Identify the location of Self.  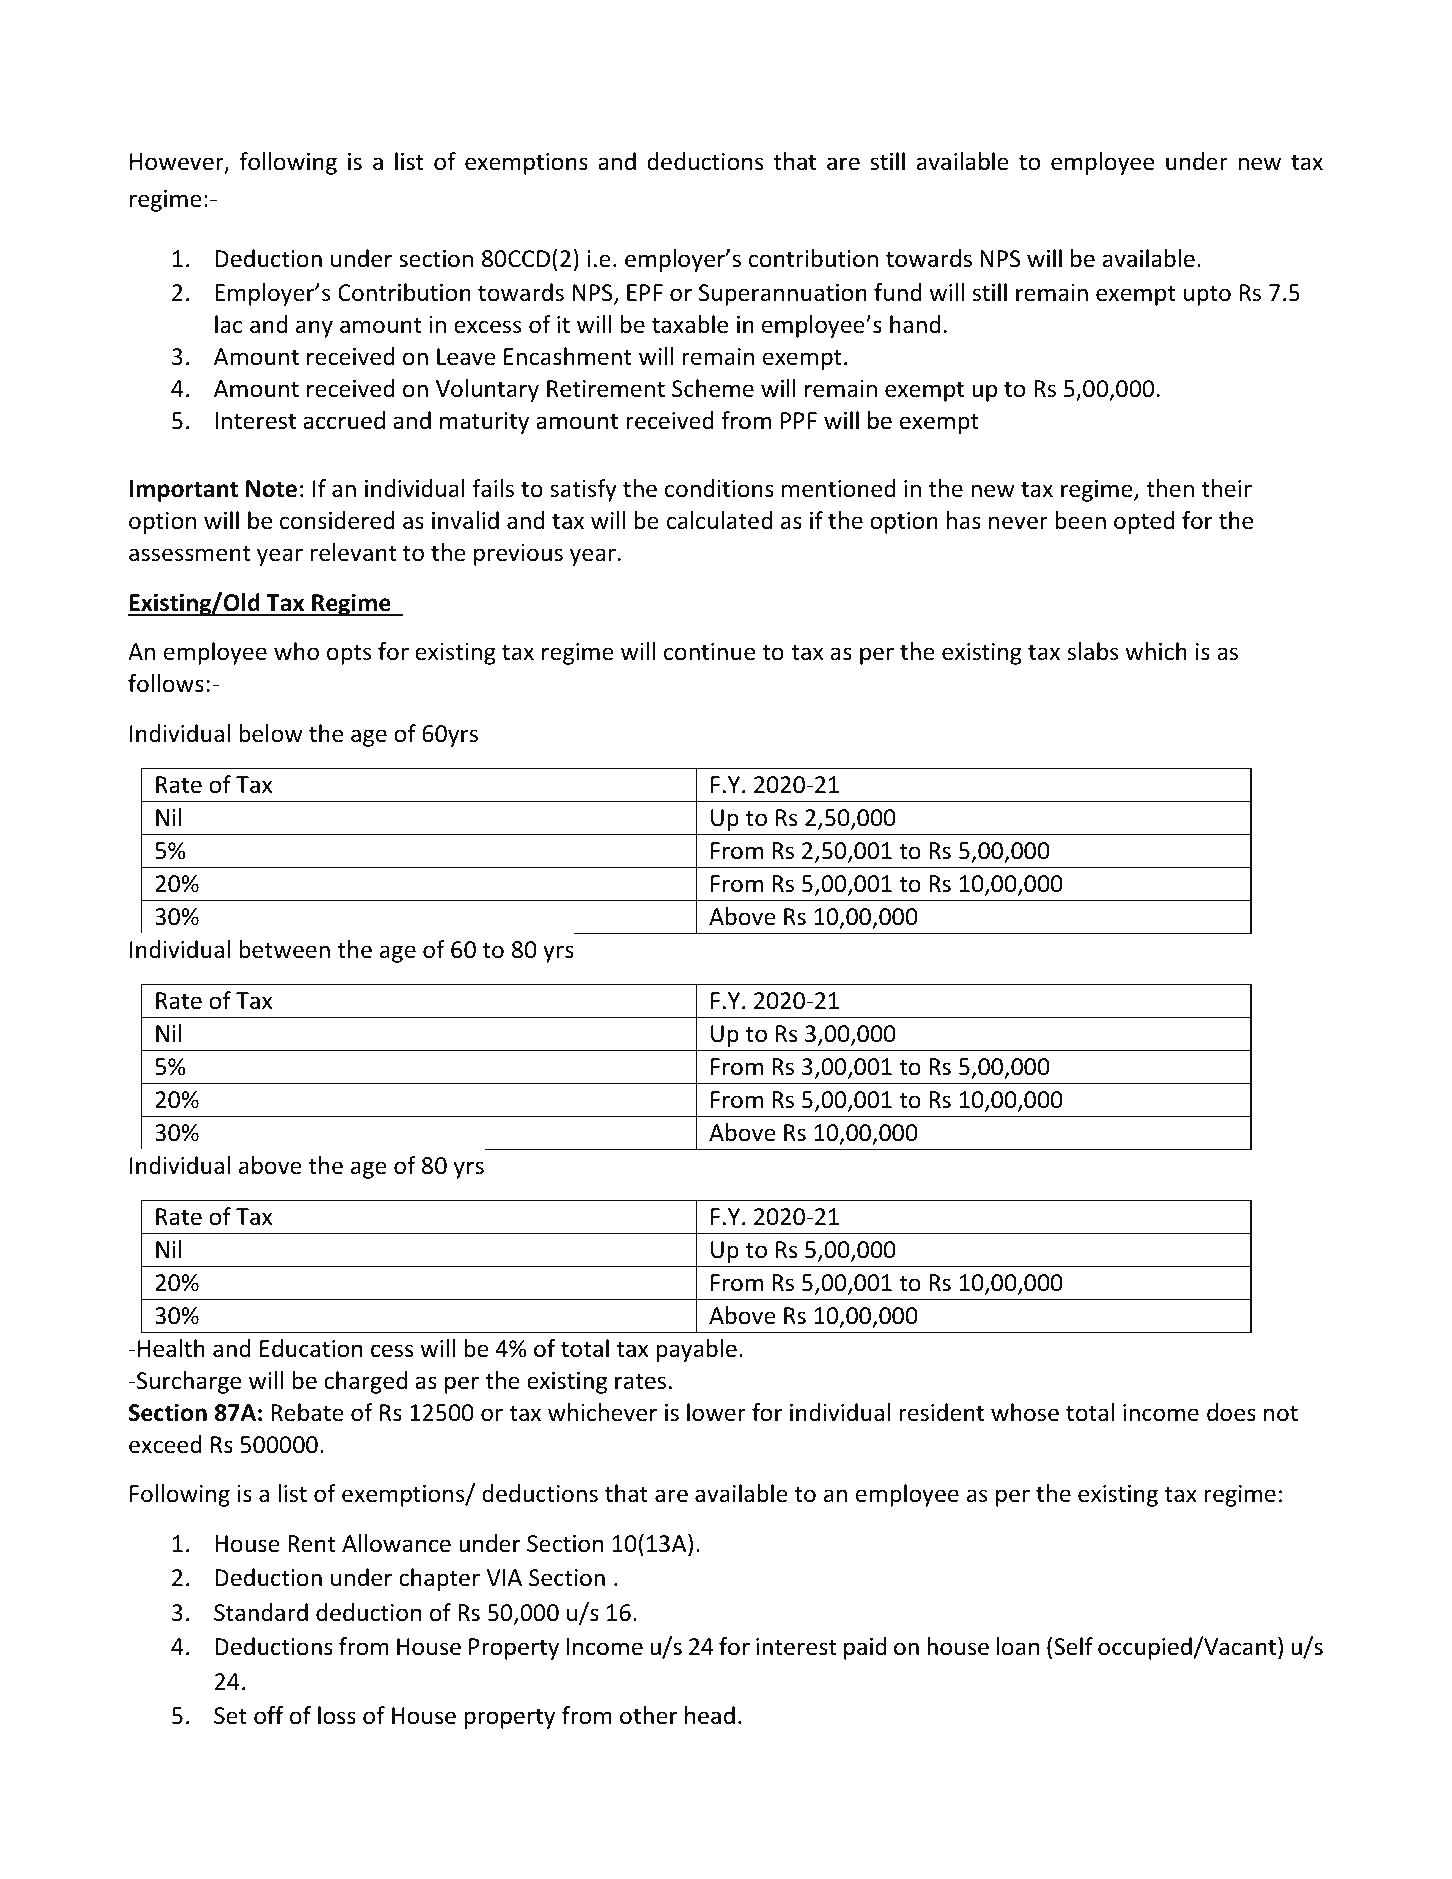
(1073, 1646).
